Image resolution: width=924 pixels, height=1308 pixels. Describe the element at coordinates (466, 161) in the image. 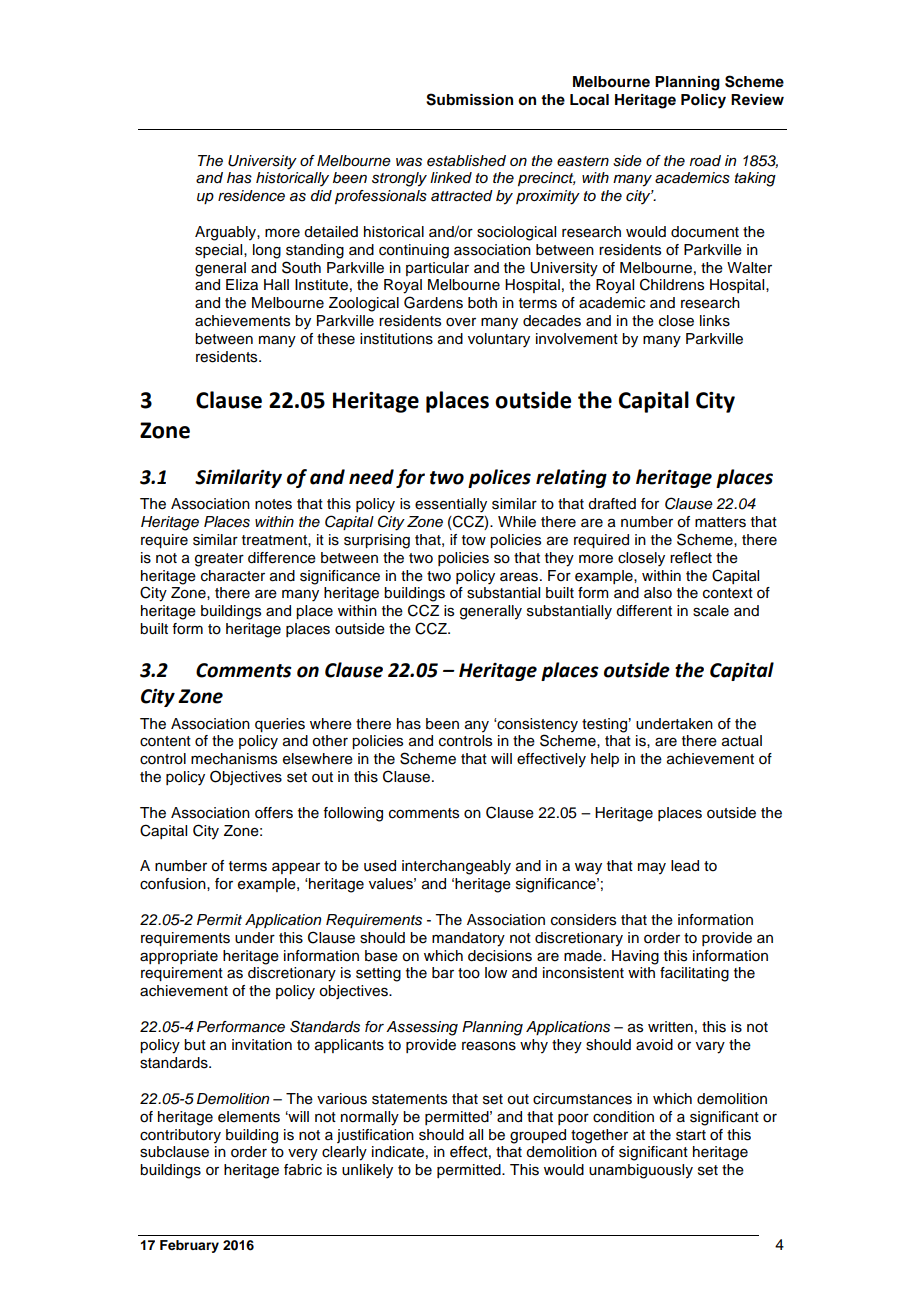

I see `established` at that location.
